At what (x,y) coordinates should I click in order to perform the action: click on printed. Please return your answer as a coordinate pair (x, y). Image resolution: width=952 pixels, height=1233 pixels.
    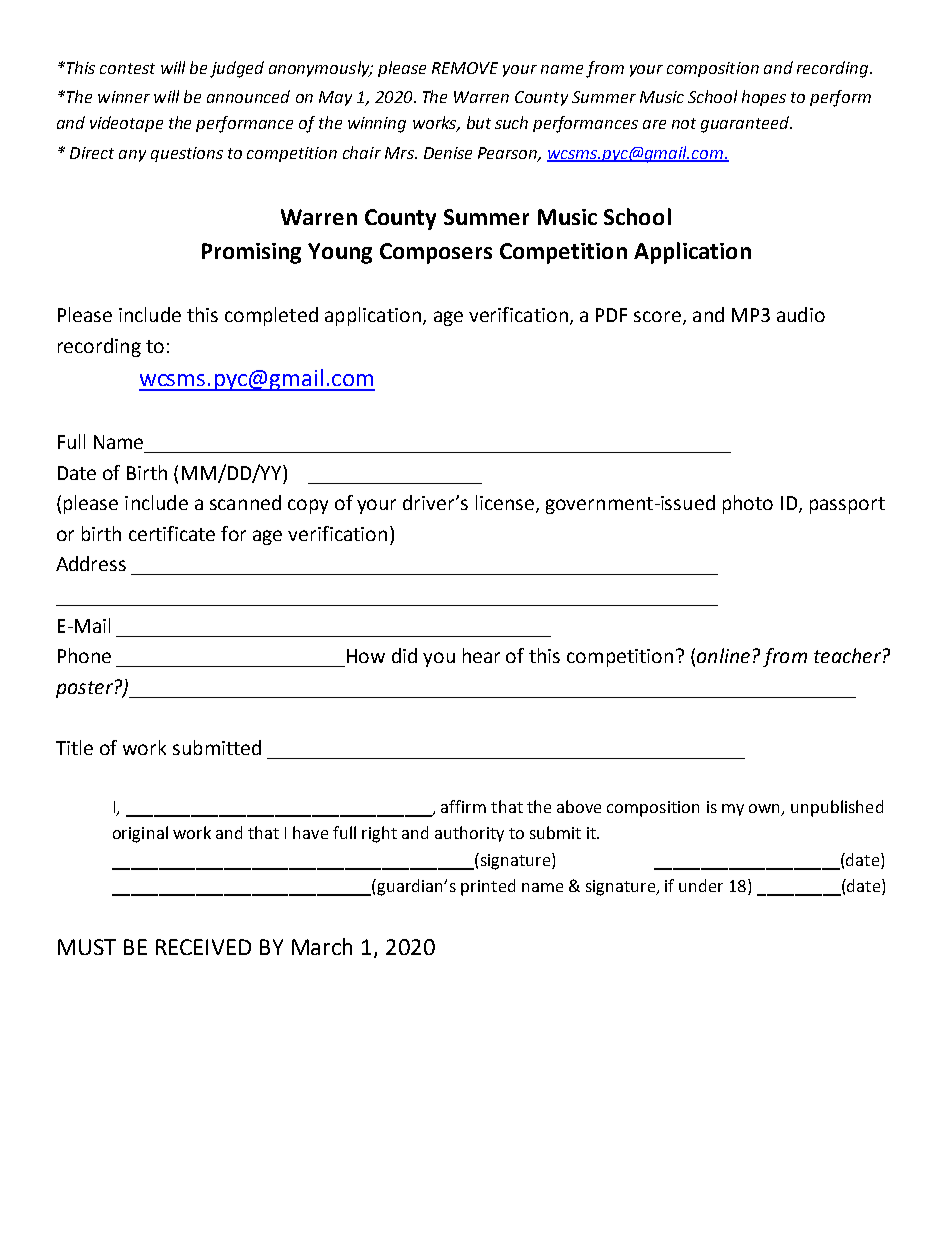
    Looking at the image, I should click on (488, 887).
